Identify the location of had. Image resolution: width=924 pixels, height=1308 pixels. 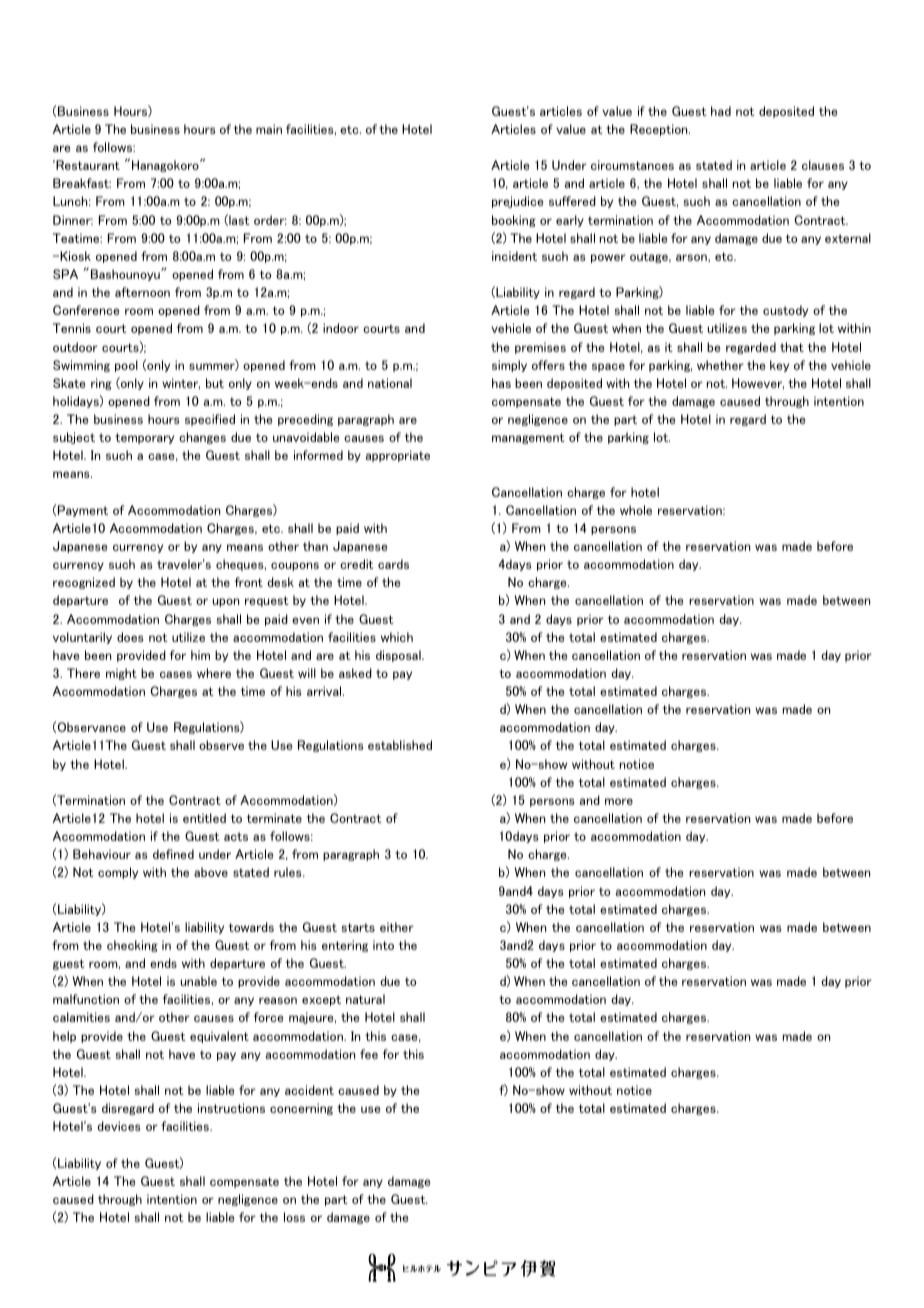
(721, 111).
